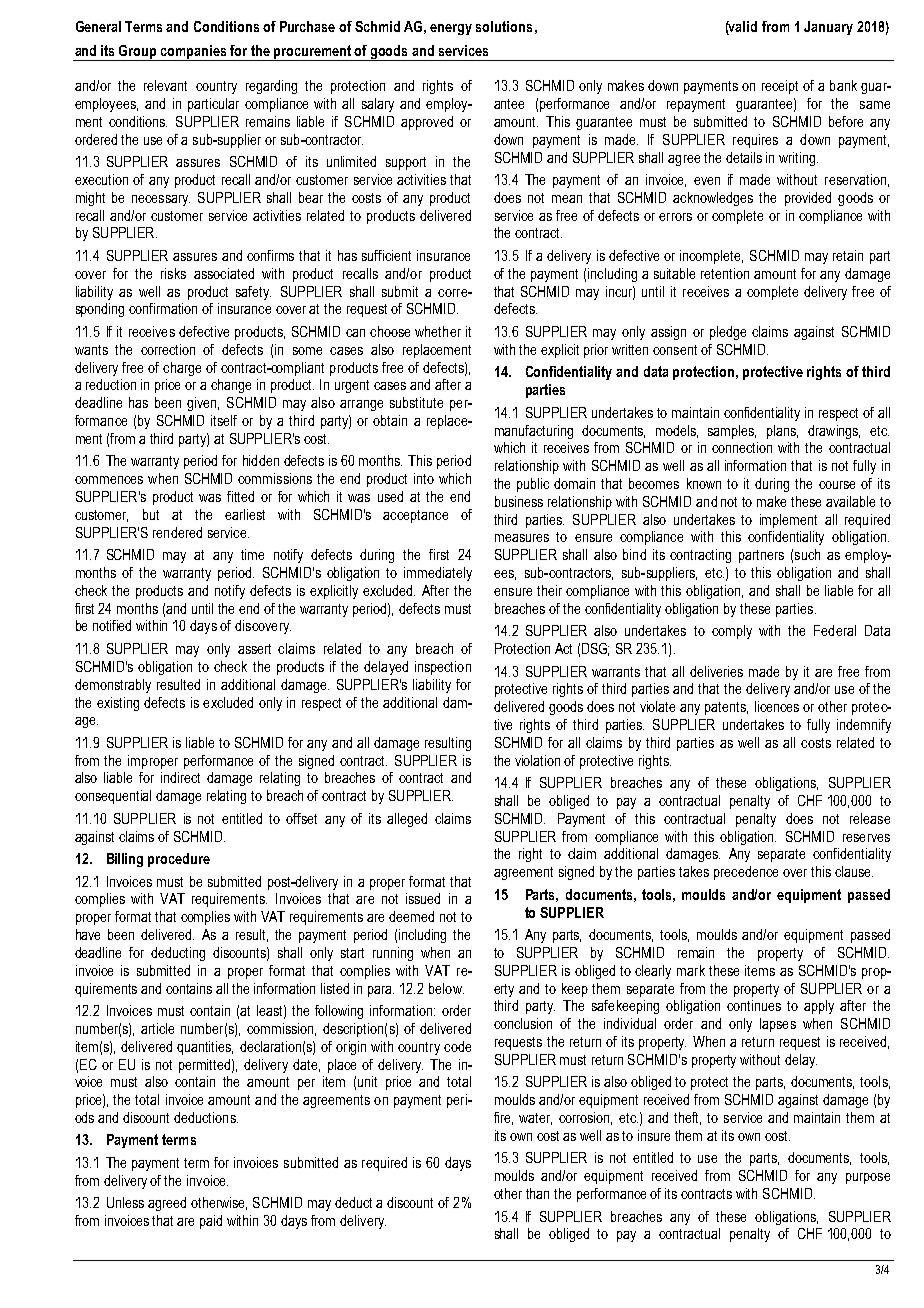  What do you see at coordinates (868, 1178) in the screenshot?
I see `purpose` at bounding box center [868, 1178].
